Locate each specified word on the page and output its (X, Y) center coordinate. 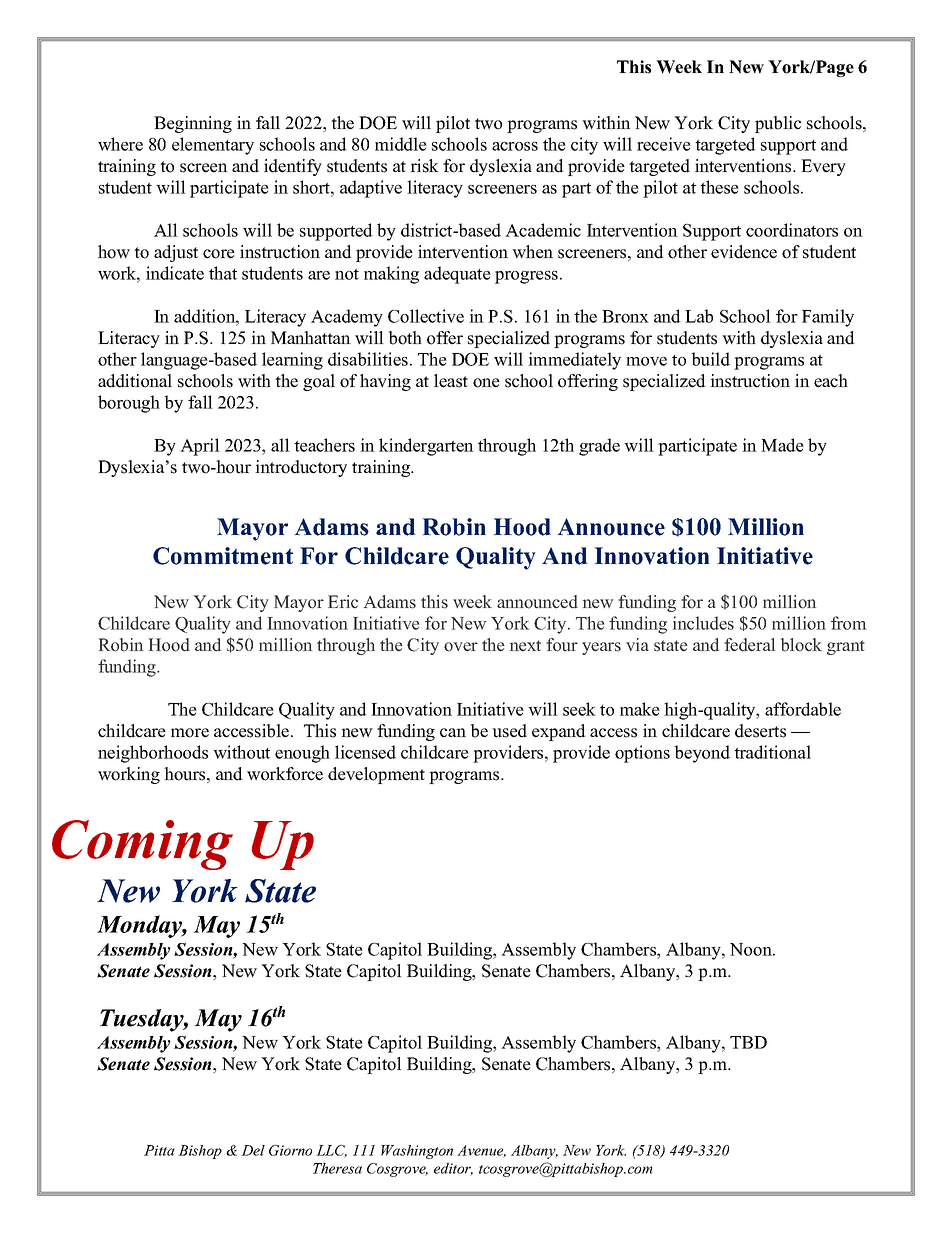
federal (749, 645)
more (190, 733)
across (515, 146)
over (461, 647)
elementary (213, 146)
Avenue (481, 1151)
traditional (772, 752)
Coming (142, 845)
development (376, 775)
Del (253, 1150)
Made (782, 445)
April (200, 447)
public (778, 124)
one (486, 383)
